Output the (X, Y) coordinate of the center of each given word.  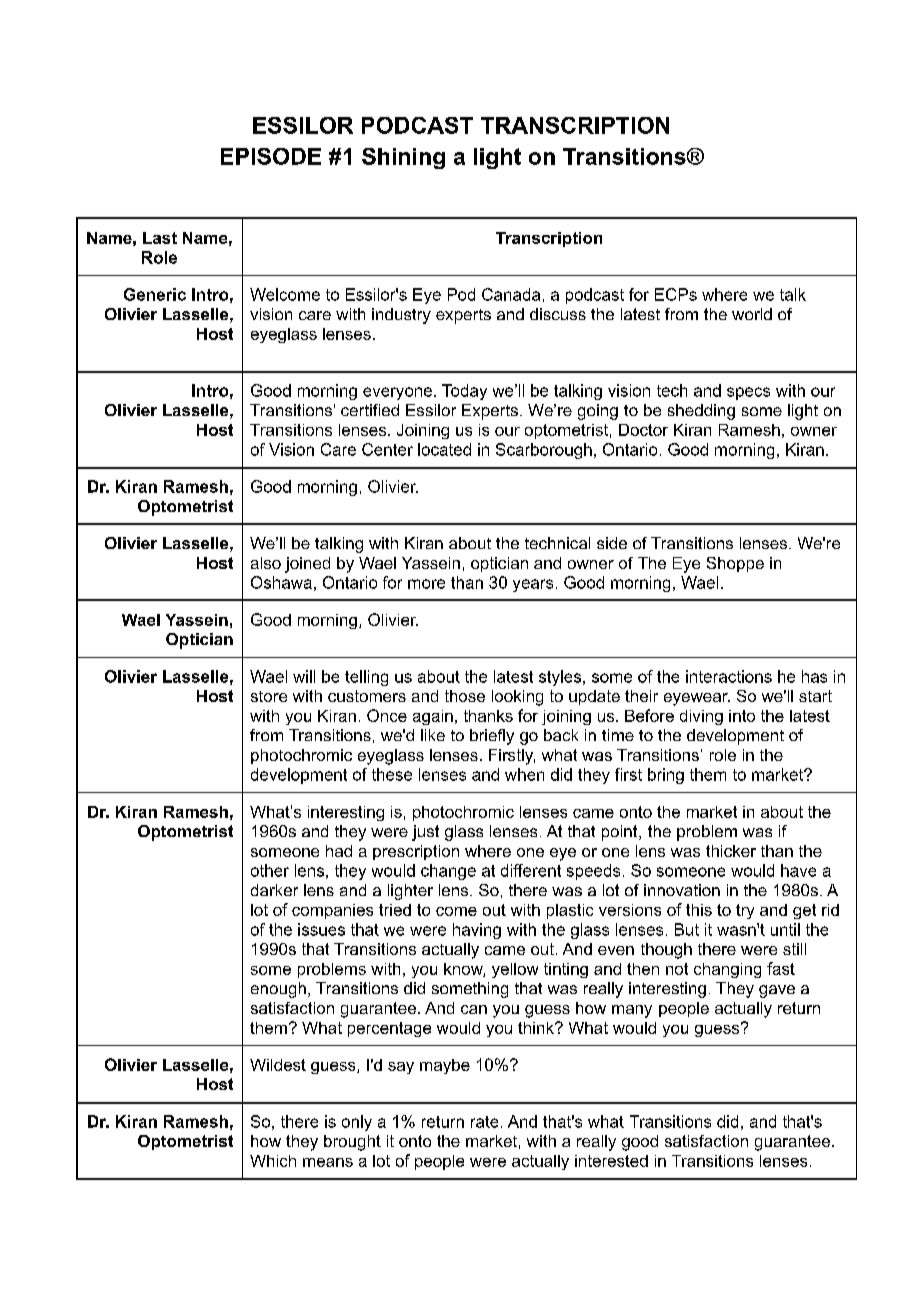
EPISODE (271, 156)
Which (273, 1161)
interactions (729, 676)
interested (611, 1161)
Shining (403, 158)
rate (484, 1122)
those (465, 696)
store (269, 696)
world (752, 314)
